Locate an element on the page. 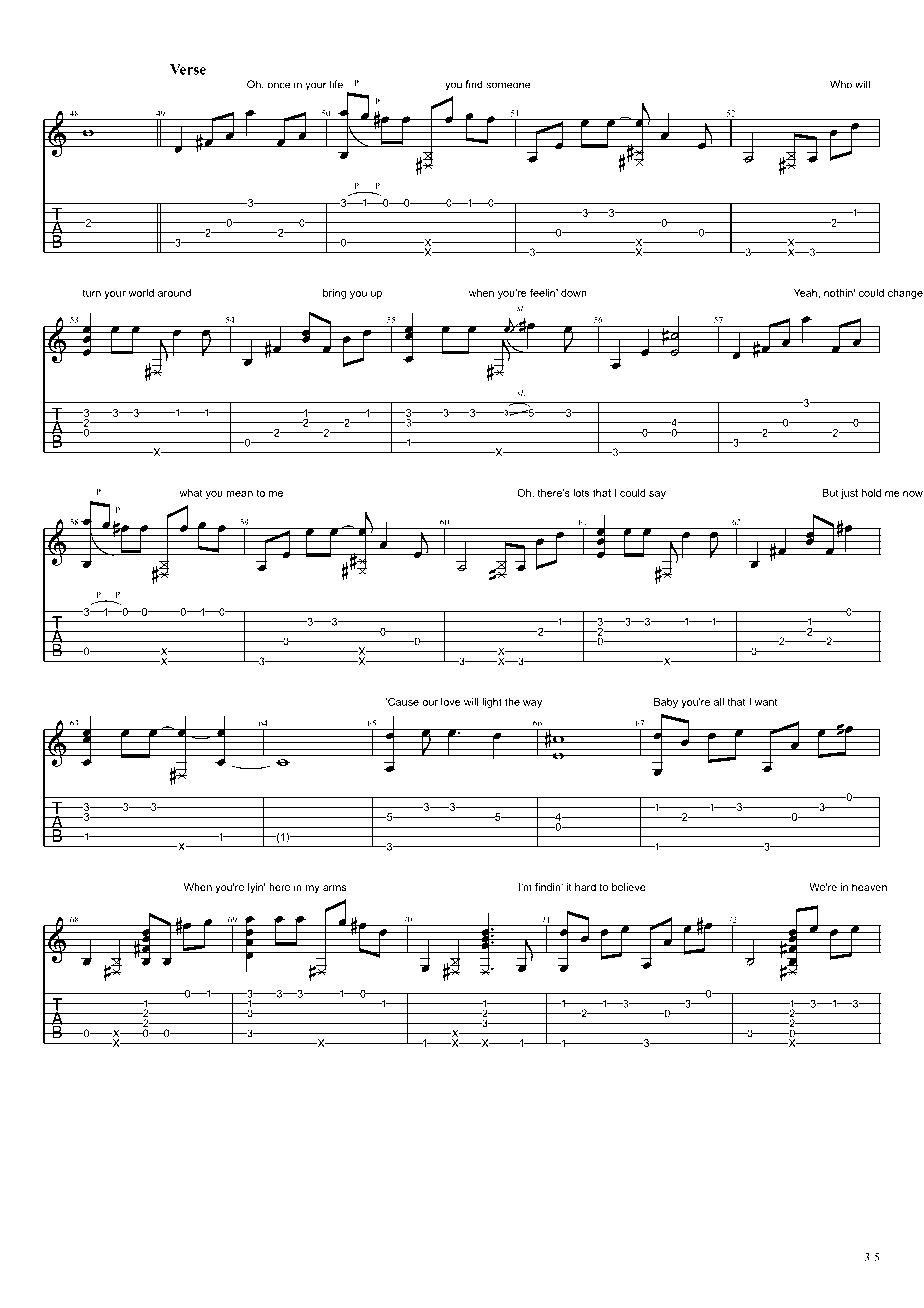 The height and width of the document is (1308, 924). want is located at coordinates (766, 702).
